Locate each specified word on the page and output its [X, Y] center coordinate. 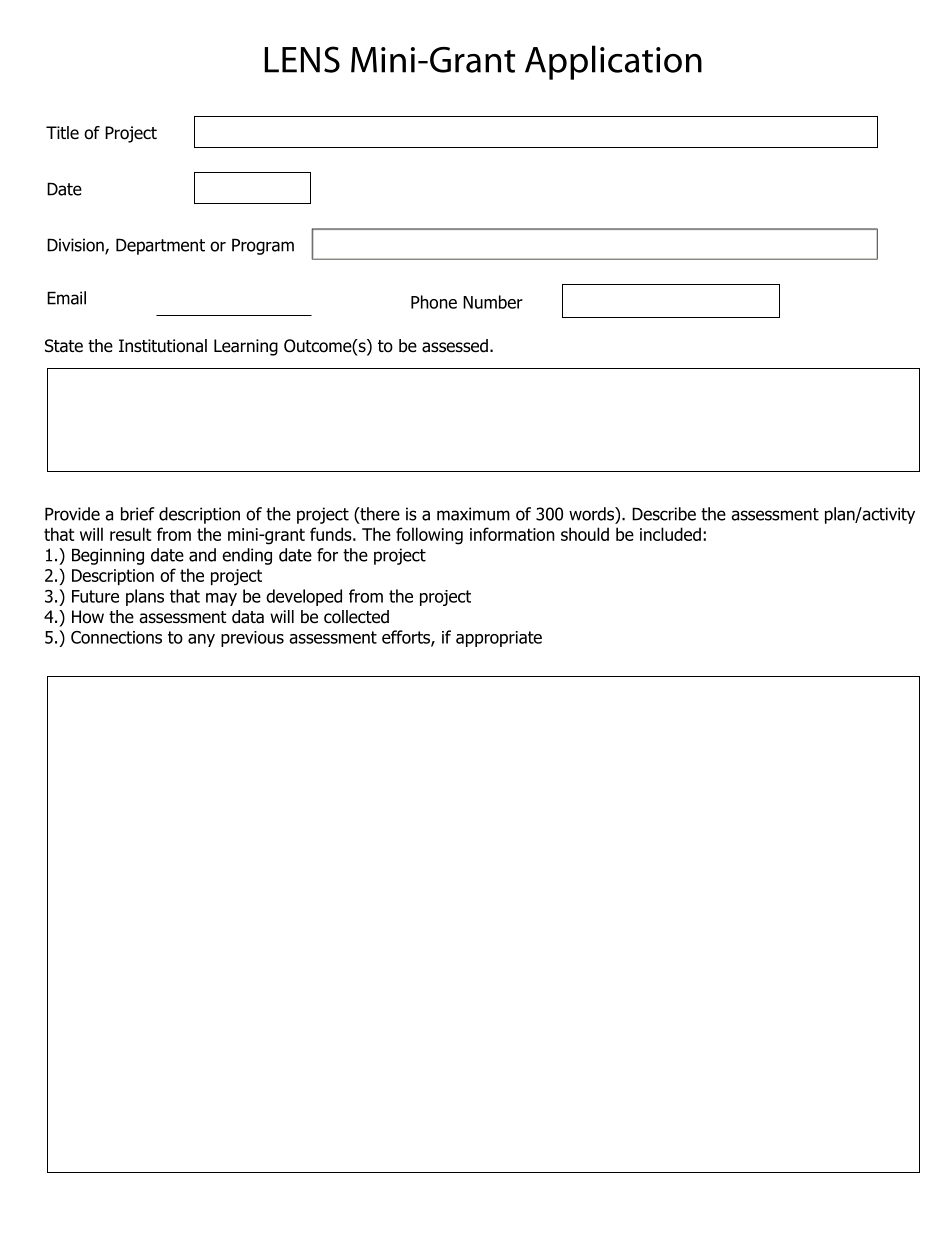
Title [62, 133]
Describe [664, 514]
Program [263, 246]
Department [160, 246]
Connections [116, 637]
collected [356, 617]
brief [138, 514]
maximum [473, 514]
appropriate [499, 639]
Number [493, 302]
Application [613, 62]
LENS [302, 59]
